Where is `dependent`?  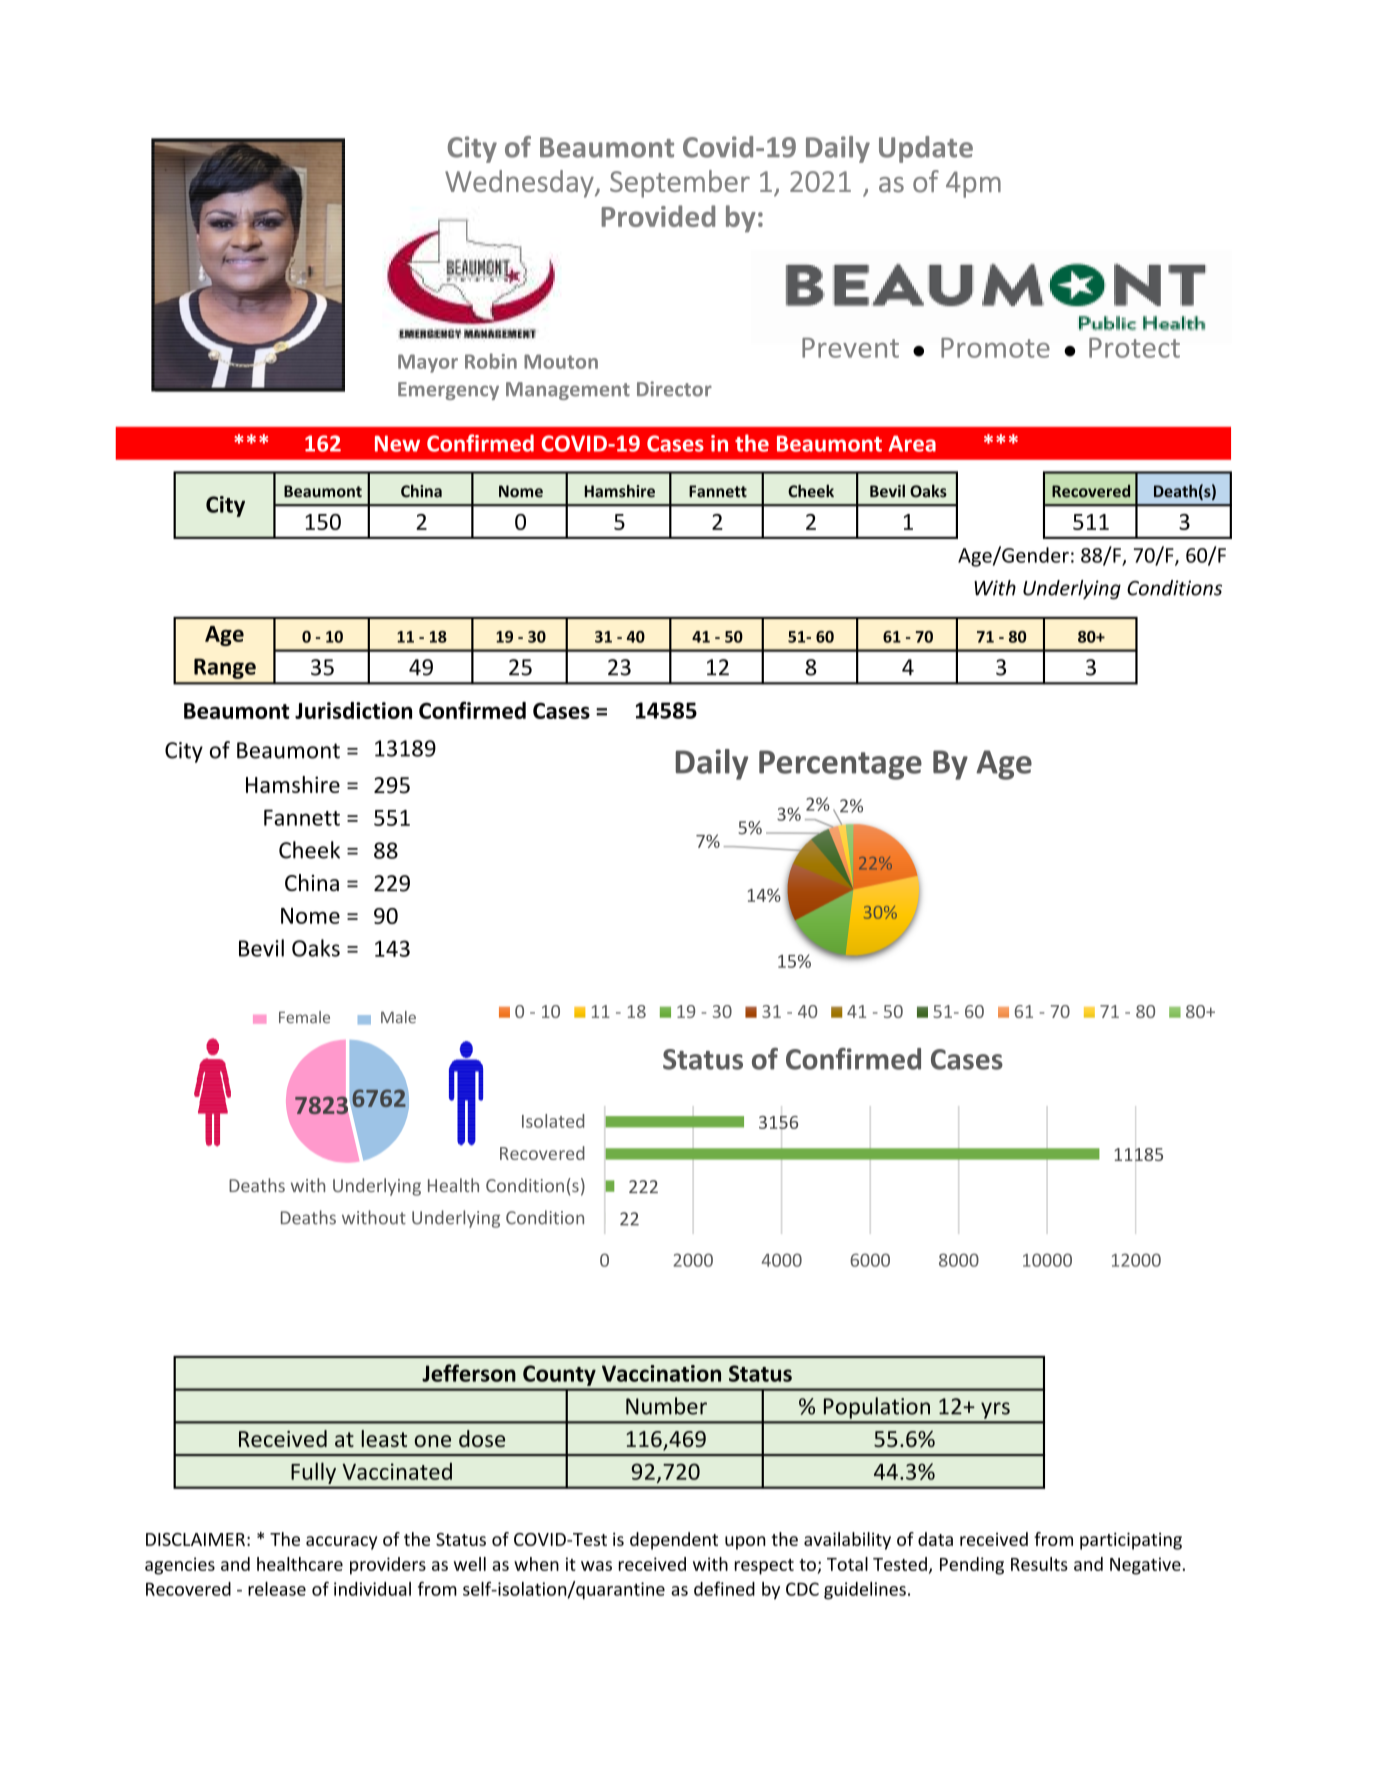
dependent is located at coordinates (674, 1541).
